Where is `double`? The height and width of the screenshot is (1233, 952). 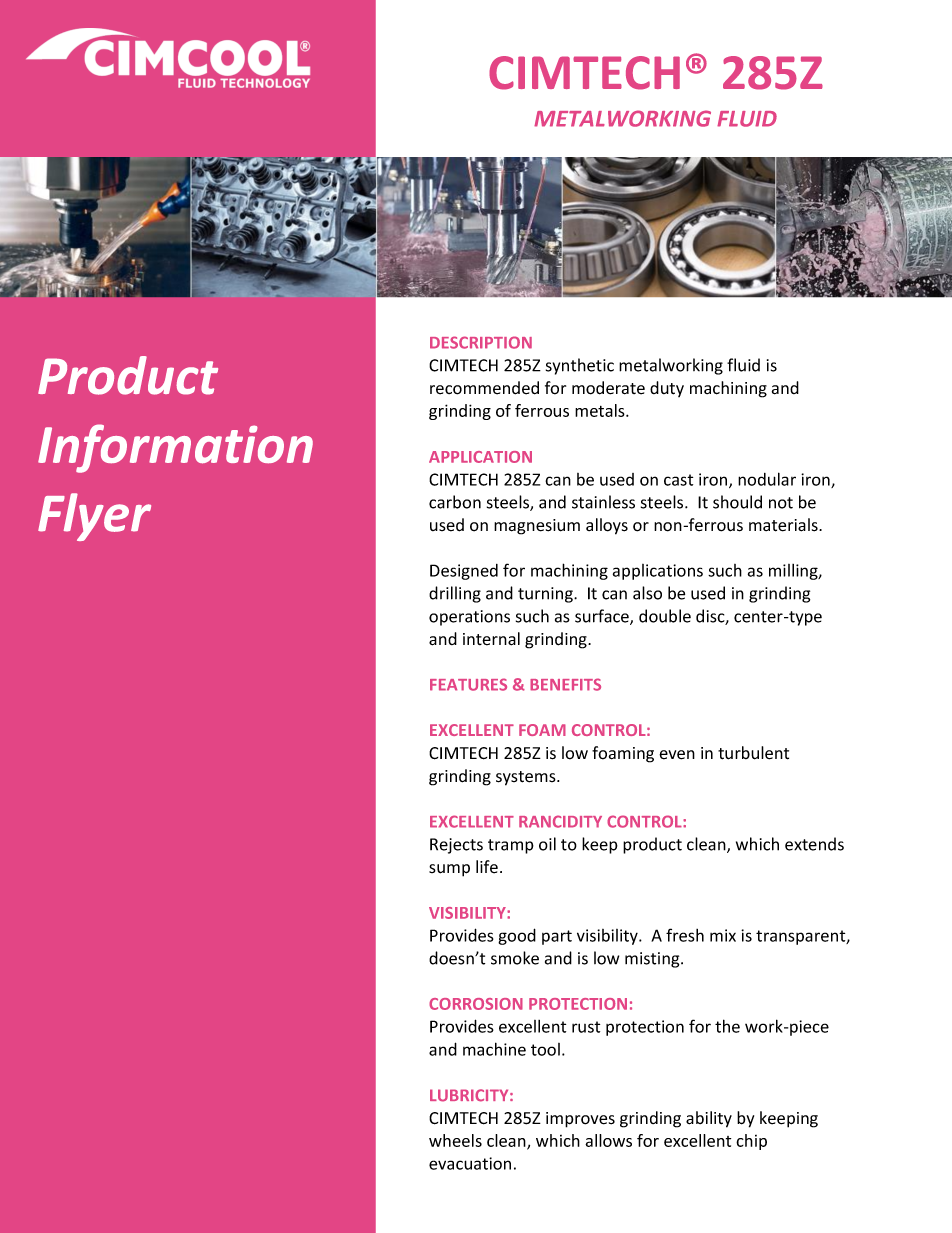 double is located at coordinates (665, 616).
